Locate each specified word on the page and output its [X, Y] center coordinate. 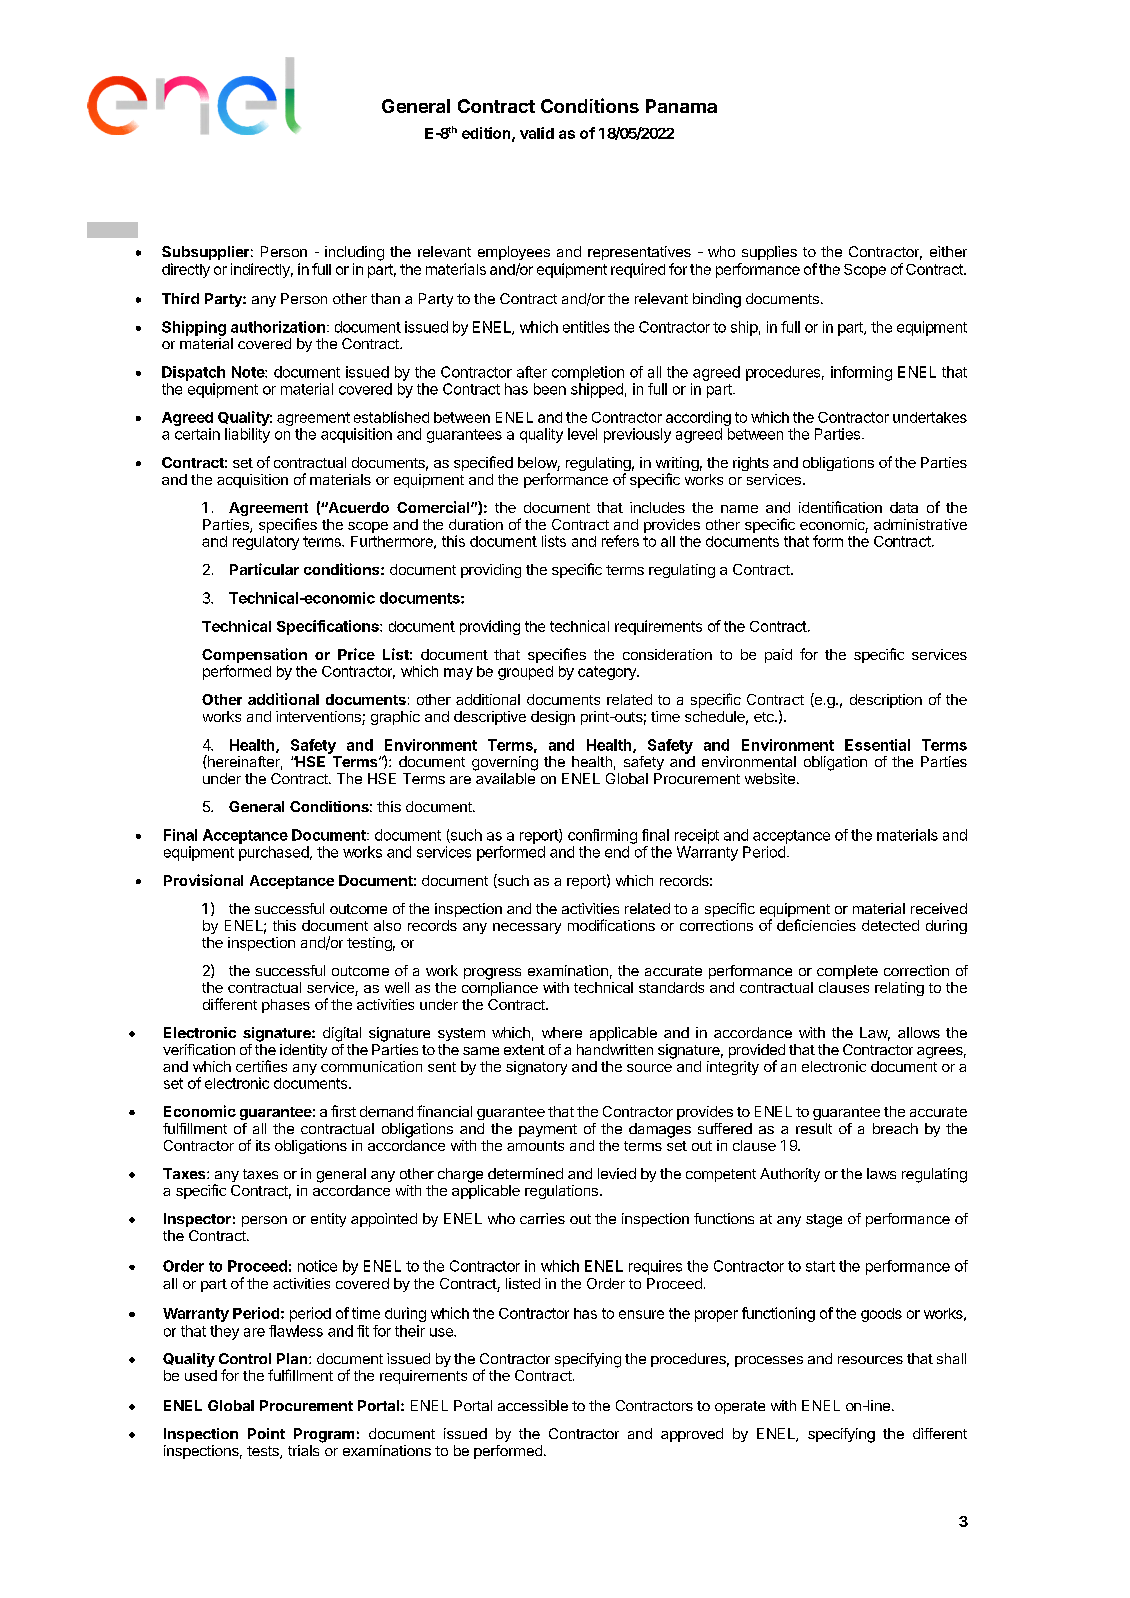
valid [537, 133]
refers [620, 541]
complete [847, 972]
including [354, 253]
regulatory [266, 543]
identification [840, 507]
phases [286, 1006]
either [948, 251]
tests [264, 1452]
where [562, 1032]
